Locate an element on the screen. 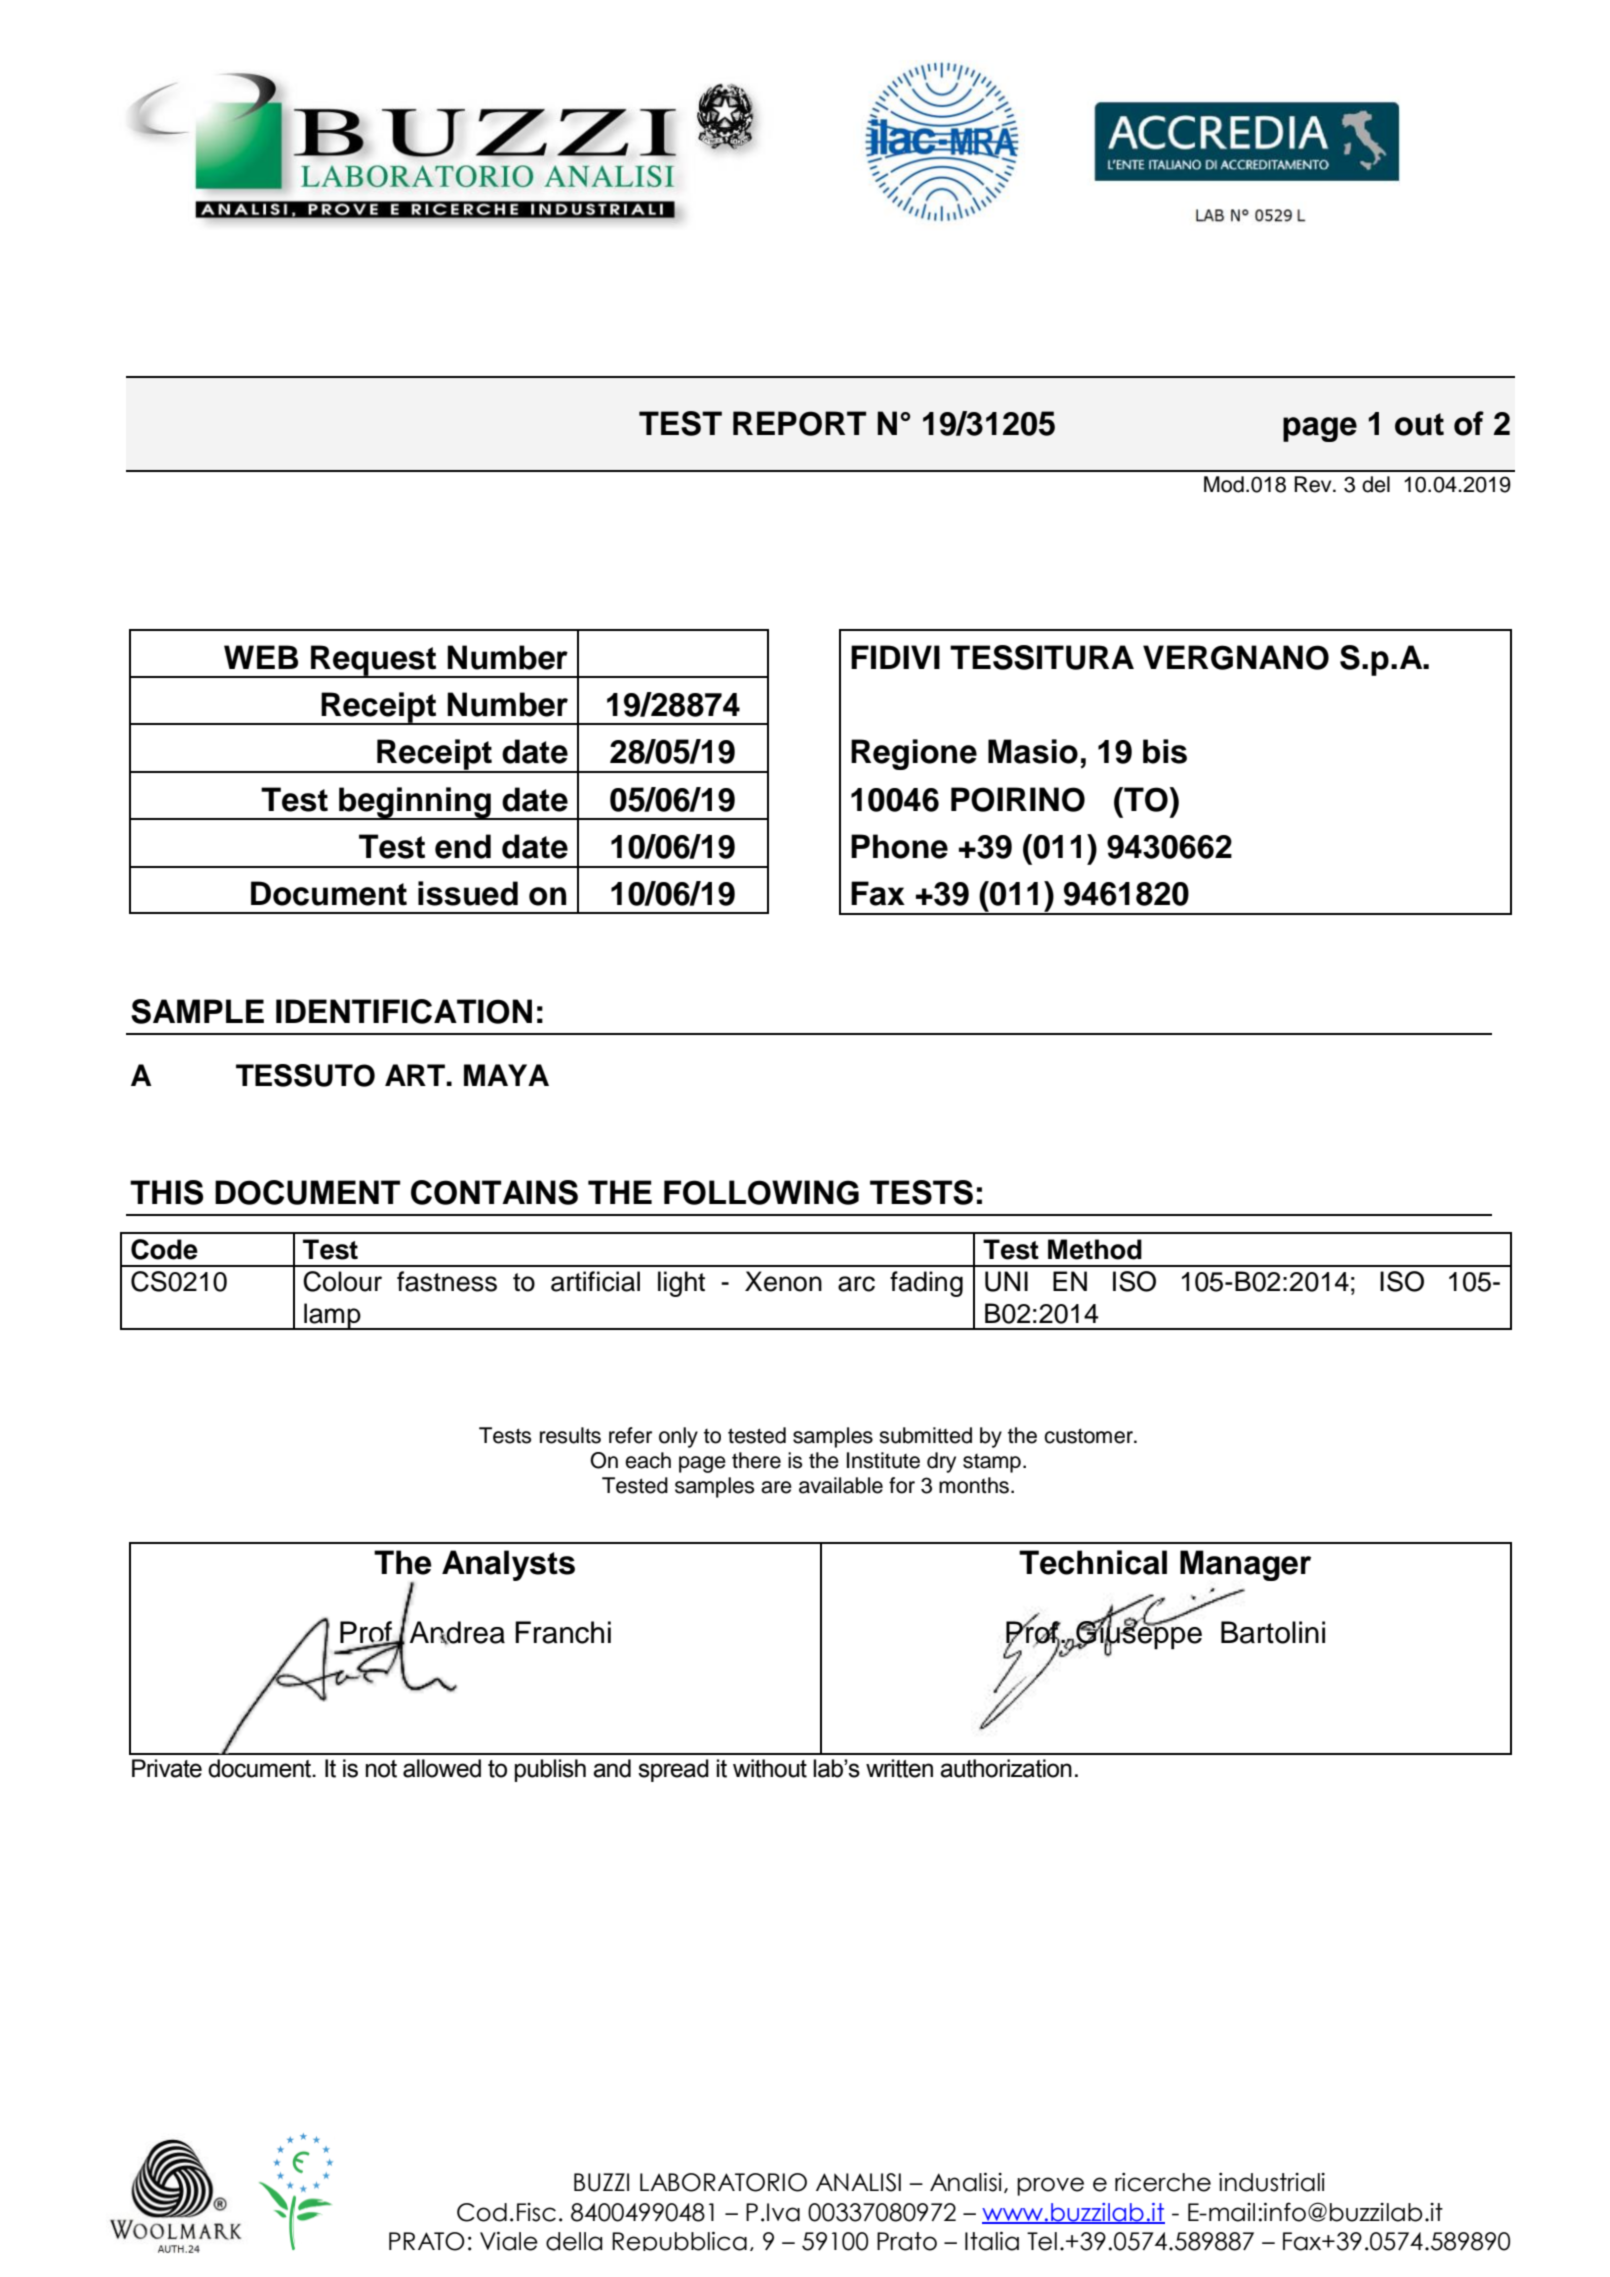  Method is located at coordinates (1095, 1249).
